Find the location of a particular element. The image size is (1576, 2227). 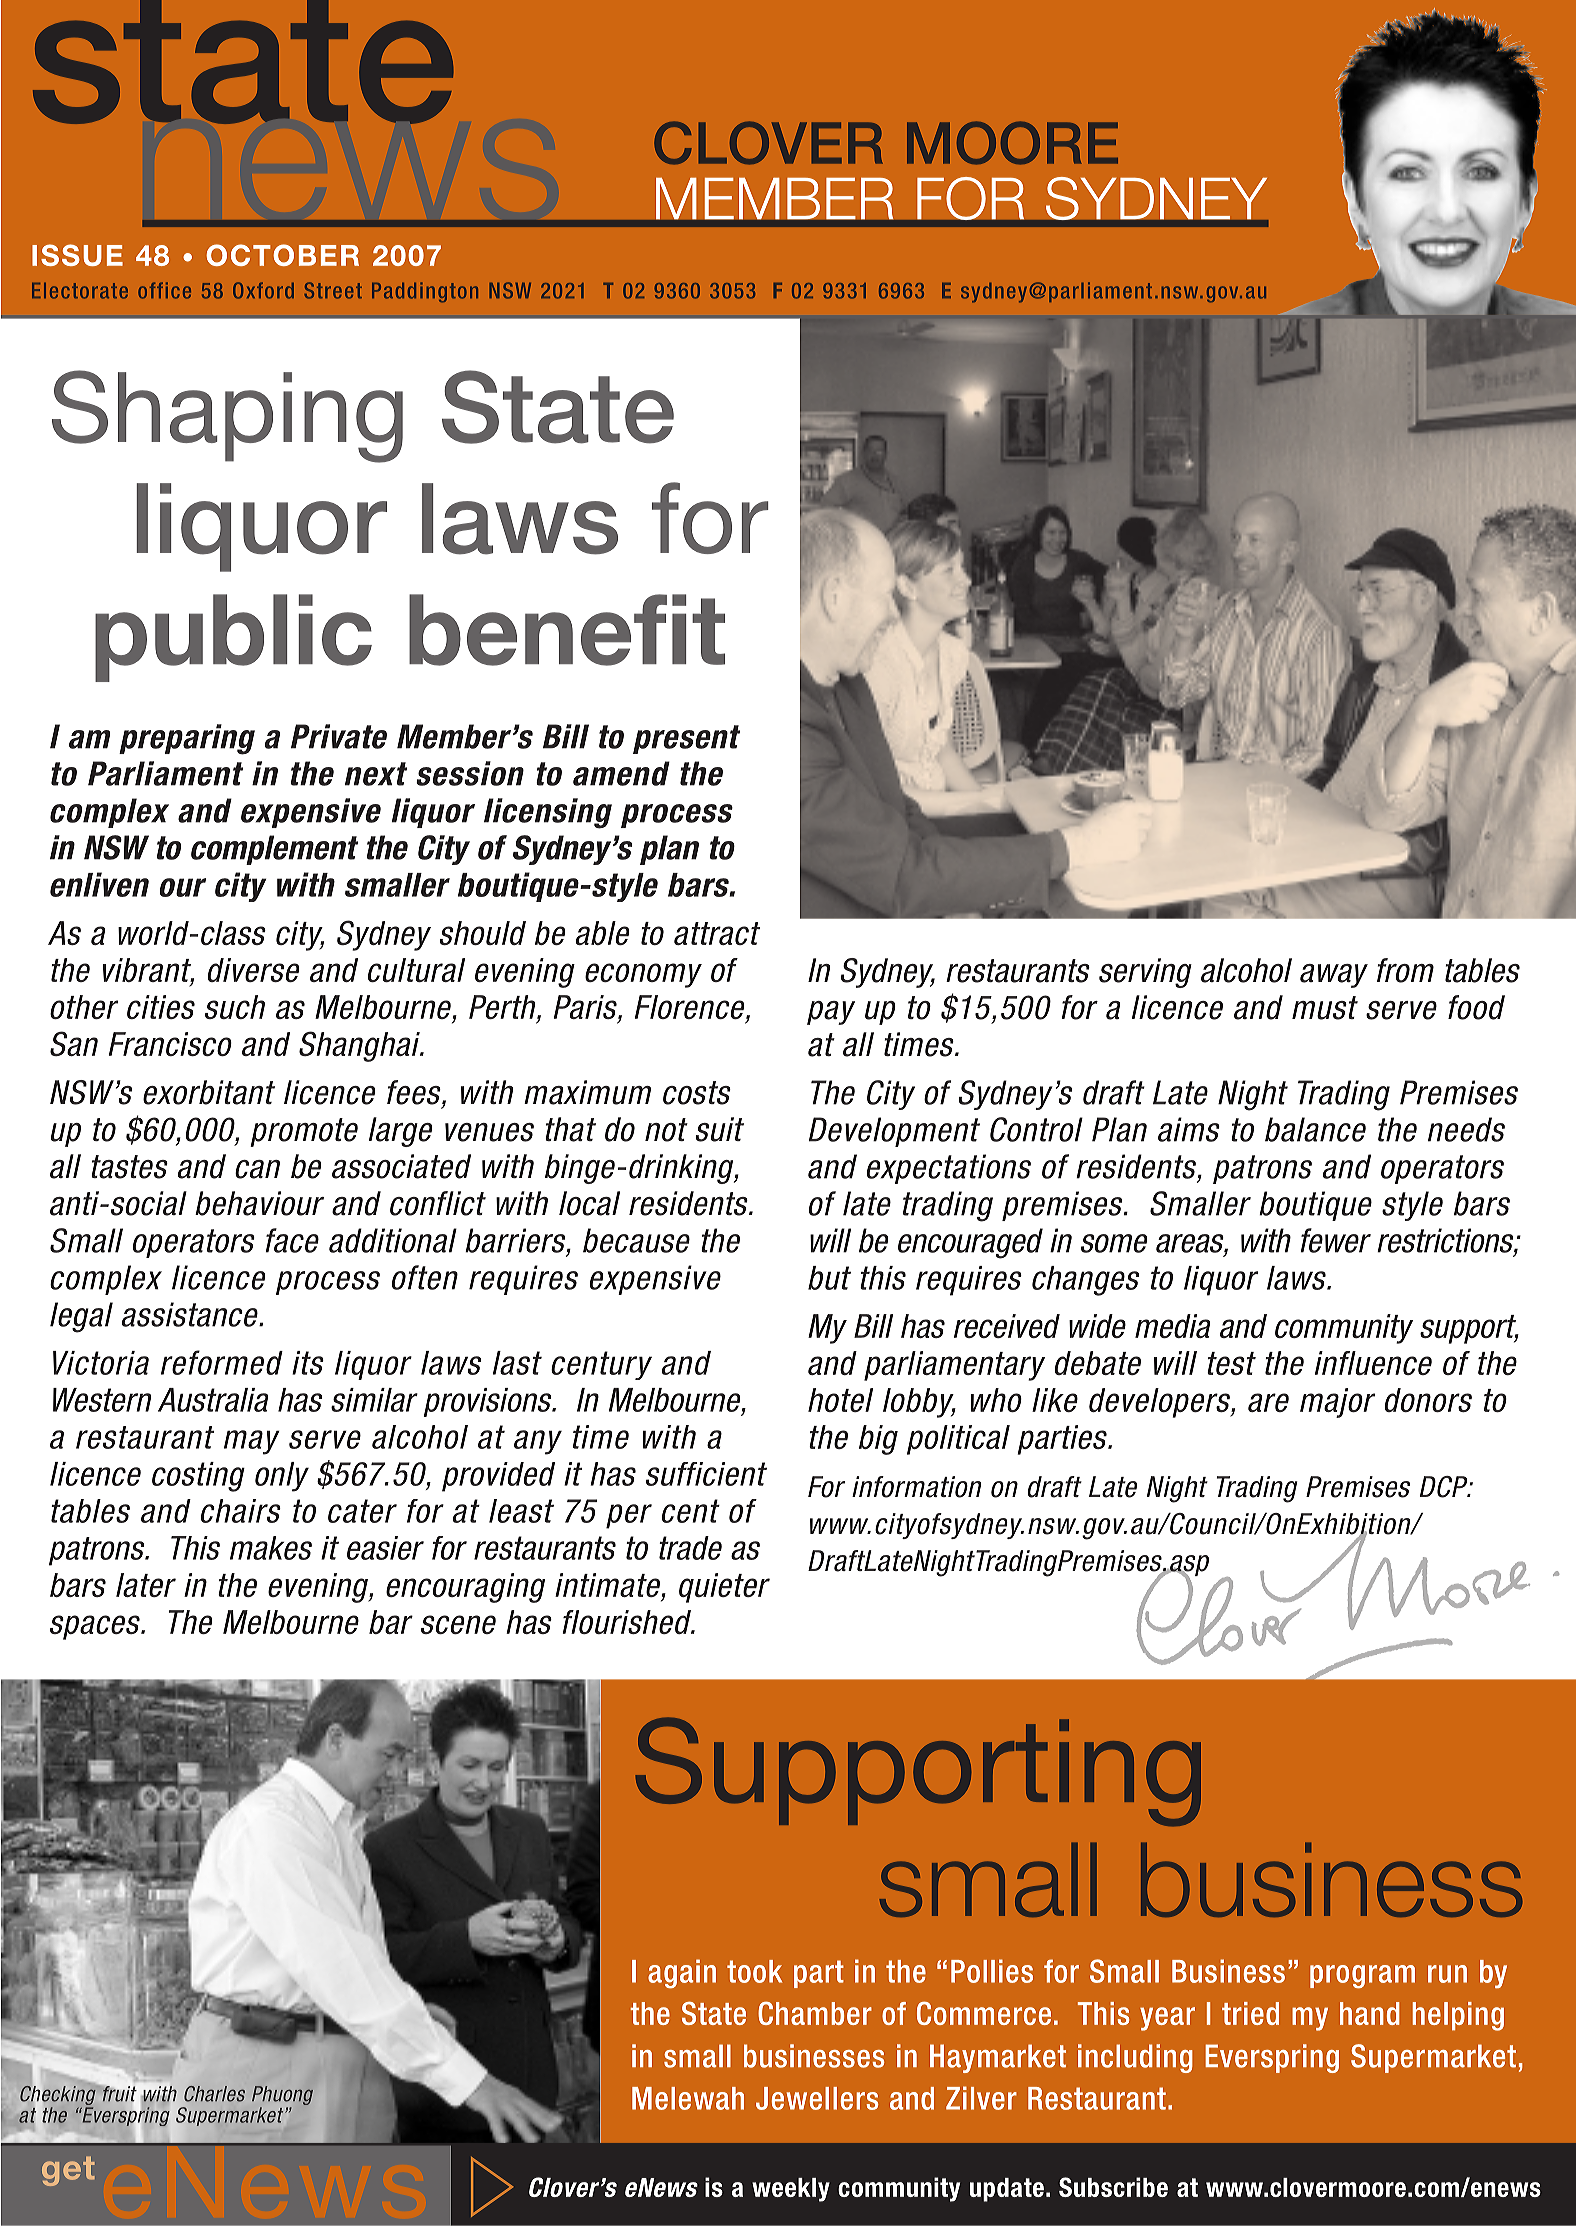

program is located at coordinates (1362, 1976).
